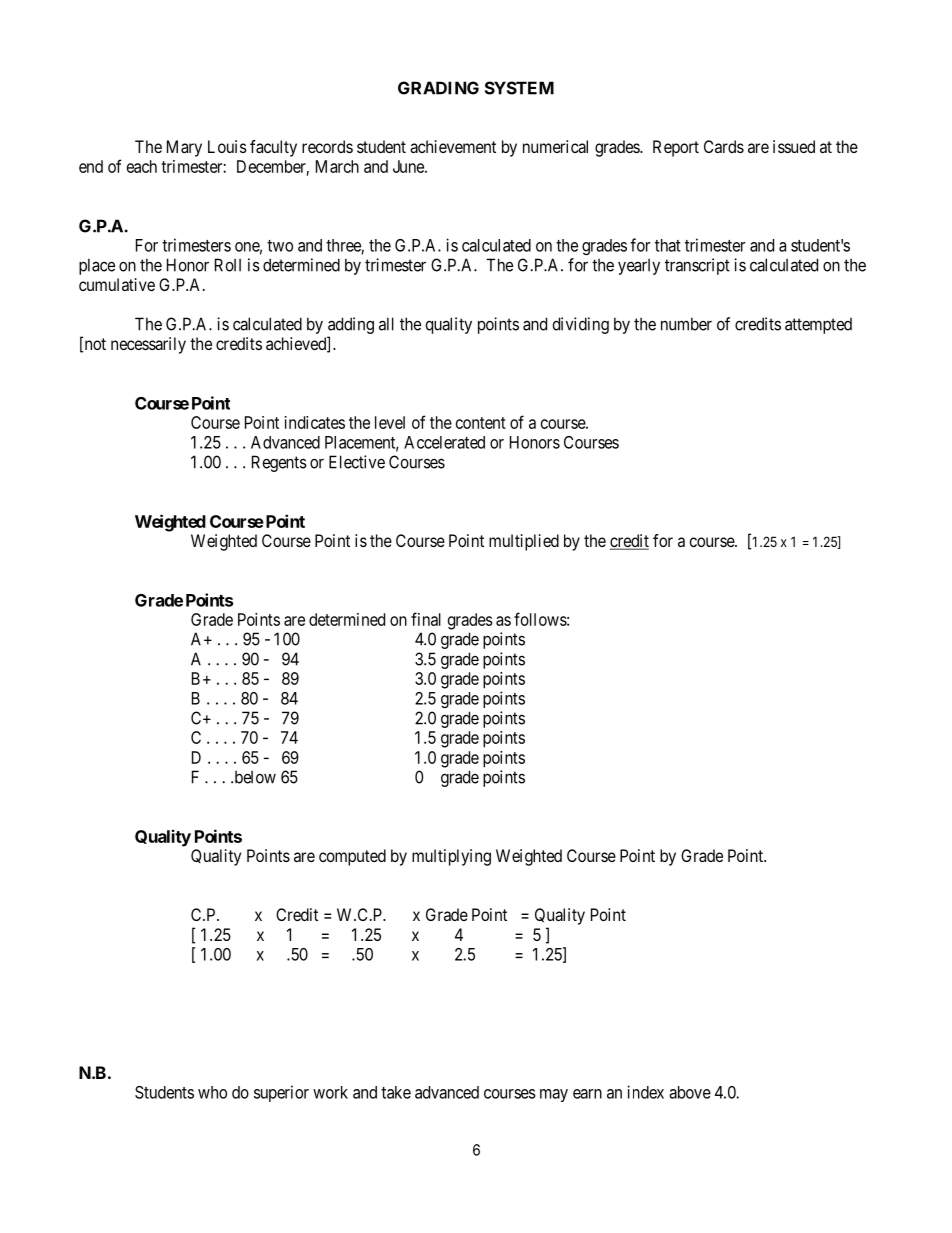  I want to click on who, so click(212, 1092).
